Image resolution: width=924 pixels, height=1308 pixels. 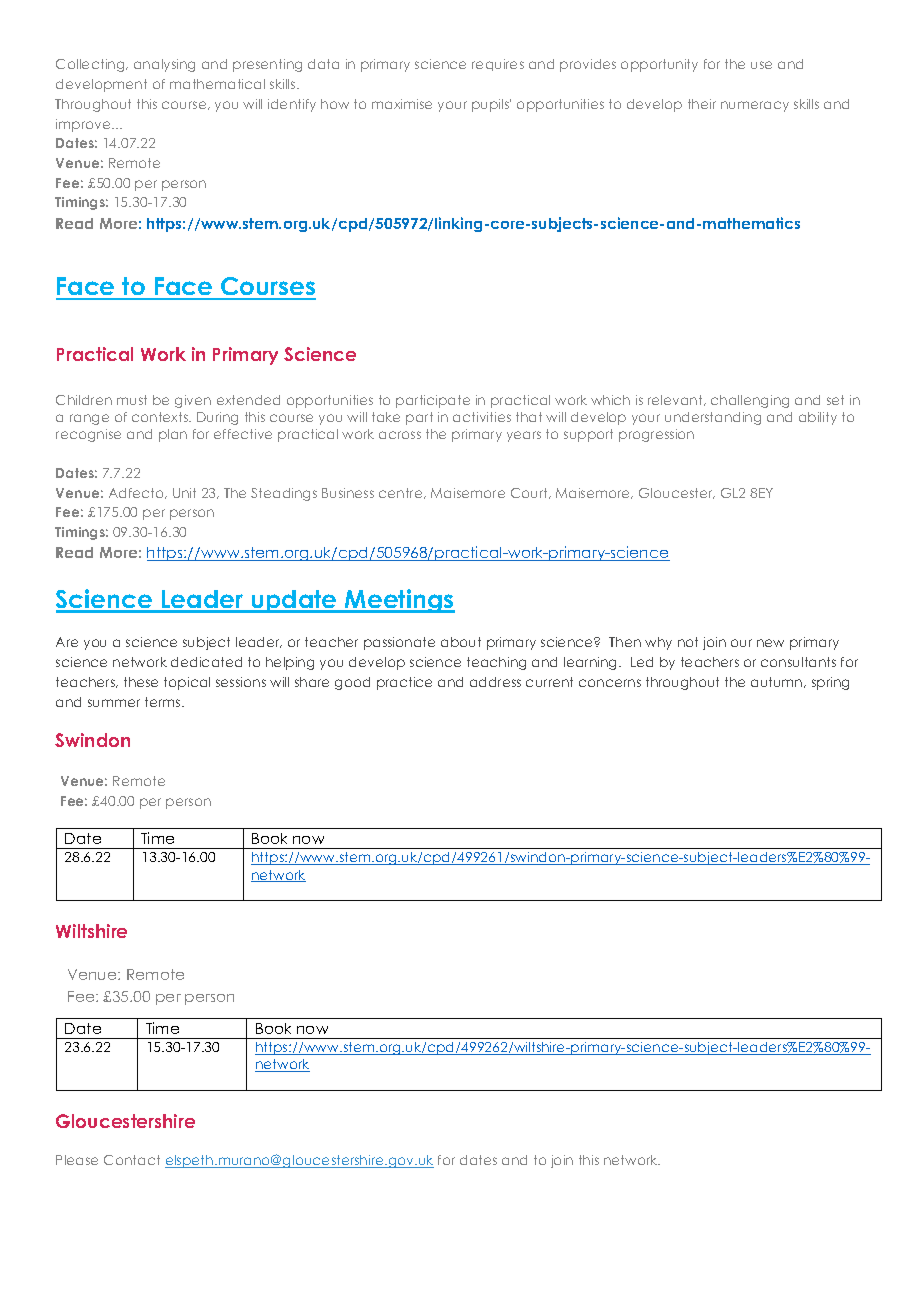 I want to click on about, so click(x=461, y=642).
